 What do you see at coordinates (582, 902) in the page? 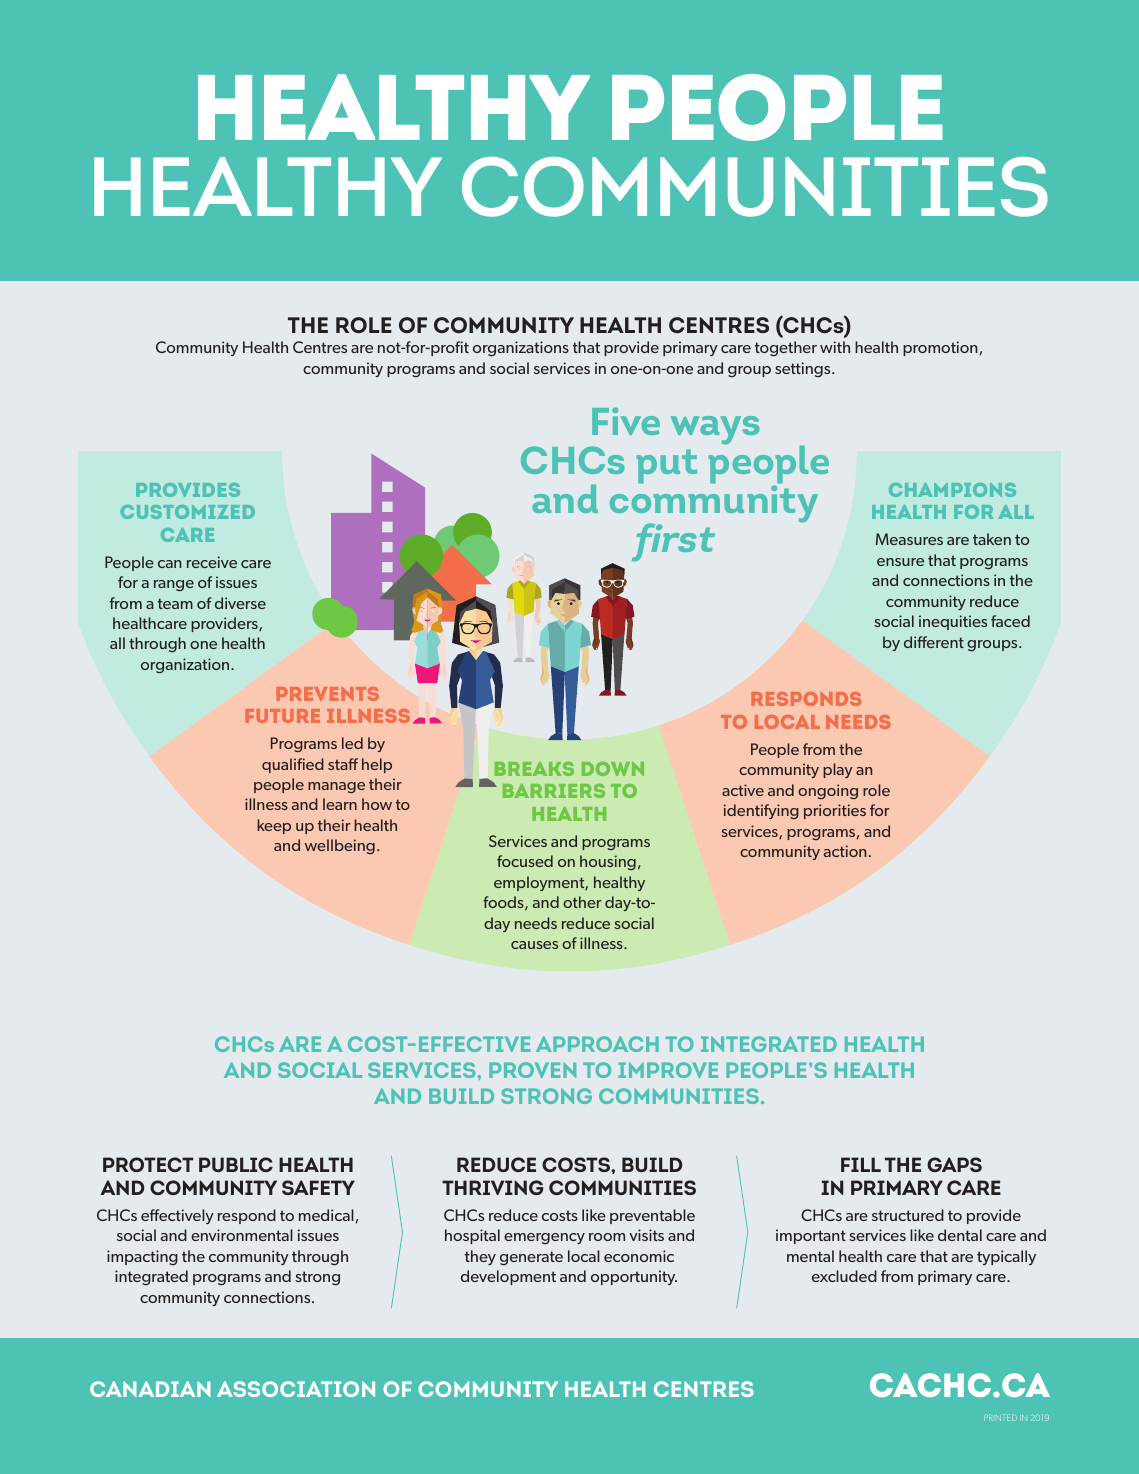
I see `other` at bounding box center [582, 902].
